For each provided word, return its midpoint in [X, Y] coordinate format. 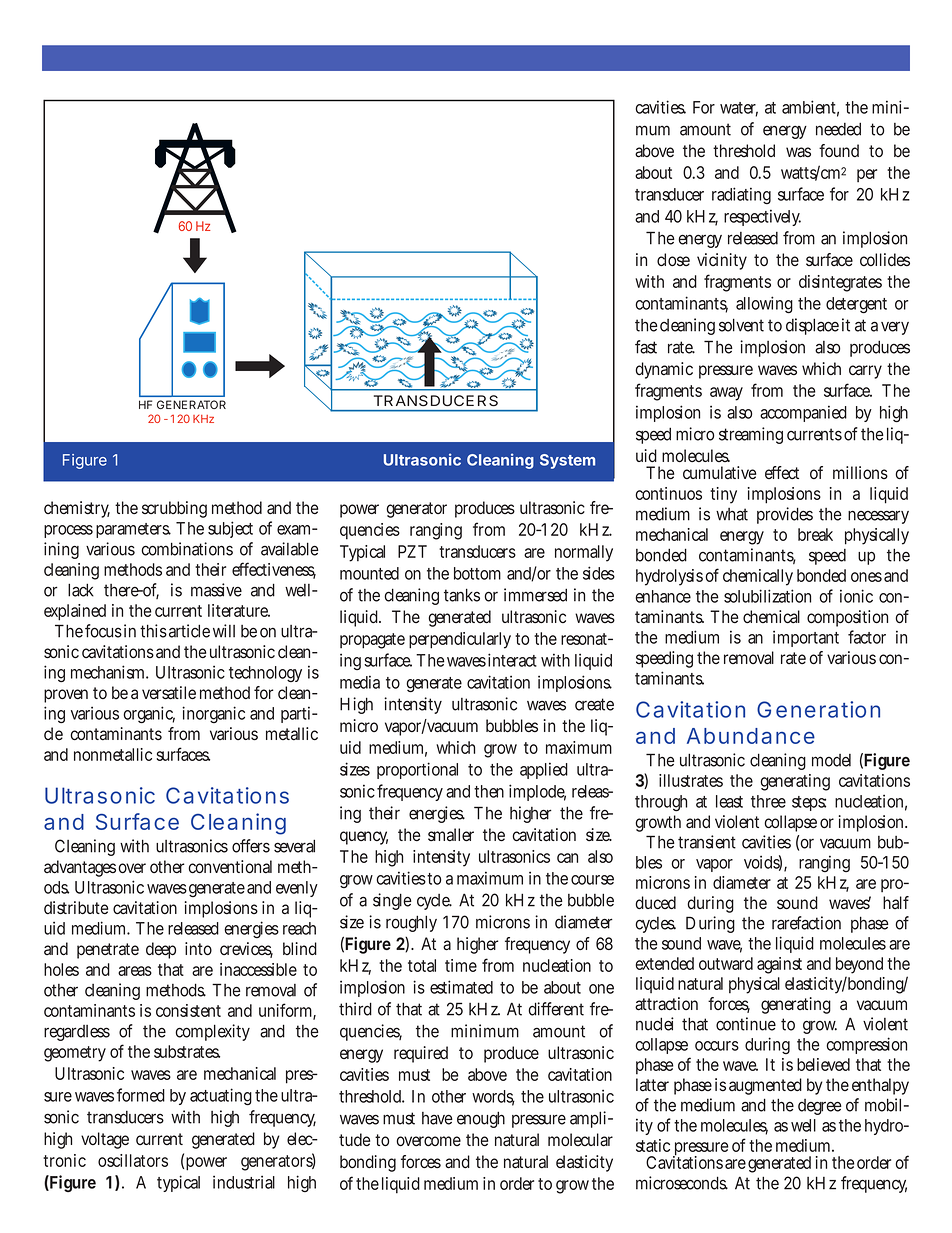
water [739, 109]
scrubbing [174, 509]
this [153, 631]
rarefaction [806, 923]
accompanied [803, 413]
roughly [411, 923]
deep [161, 950]
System [567, 461]
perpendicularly [460, 640]
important [806, 638]
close [673, 259]
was [798, 152]
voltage [105, 1140]
